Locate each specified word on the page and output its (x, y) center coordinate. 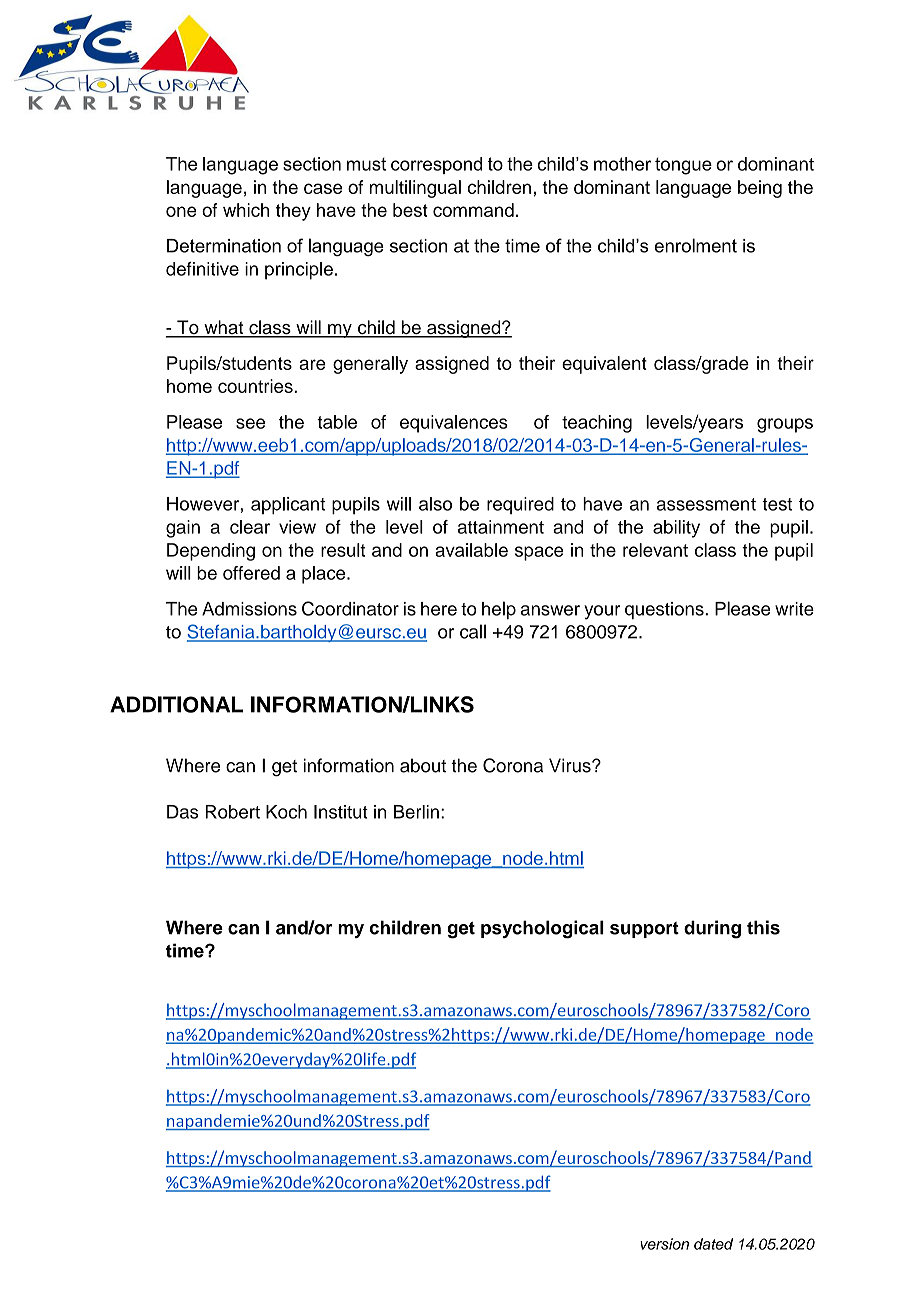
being (760, 189)
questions (665, 610)
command (473, 210)
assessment (706, 504)
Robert (232, 812)
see (250, 423)
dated (713, 1244)
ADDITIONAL (176, 704)
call (473, 631)
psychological (542, 929)
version (664, 1244)
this (763, 927)
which (246, 210)
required (520, 505)
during (712, 929)
